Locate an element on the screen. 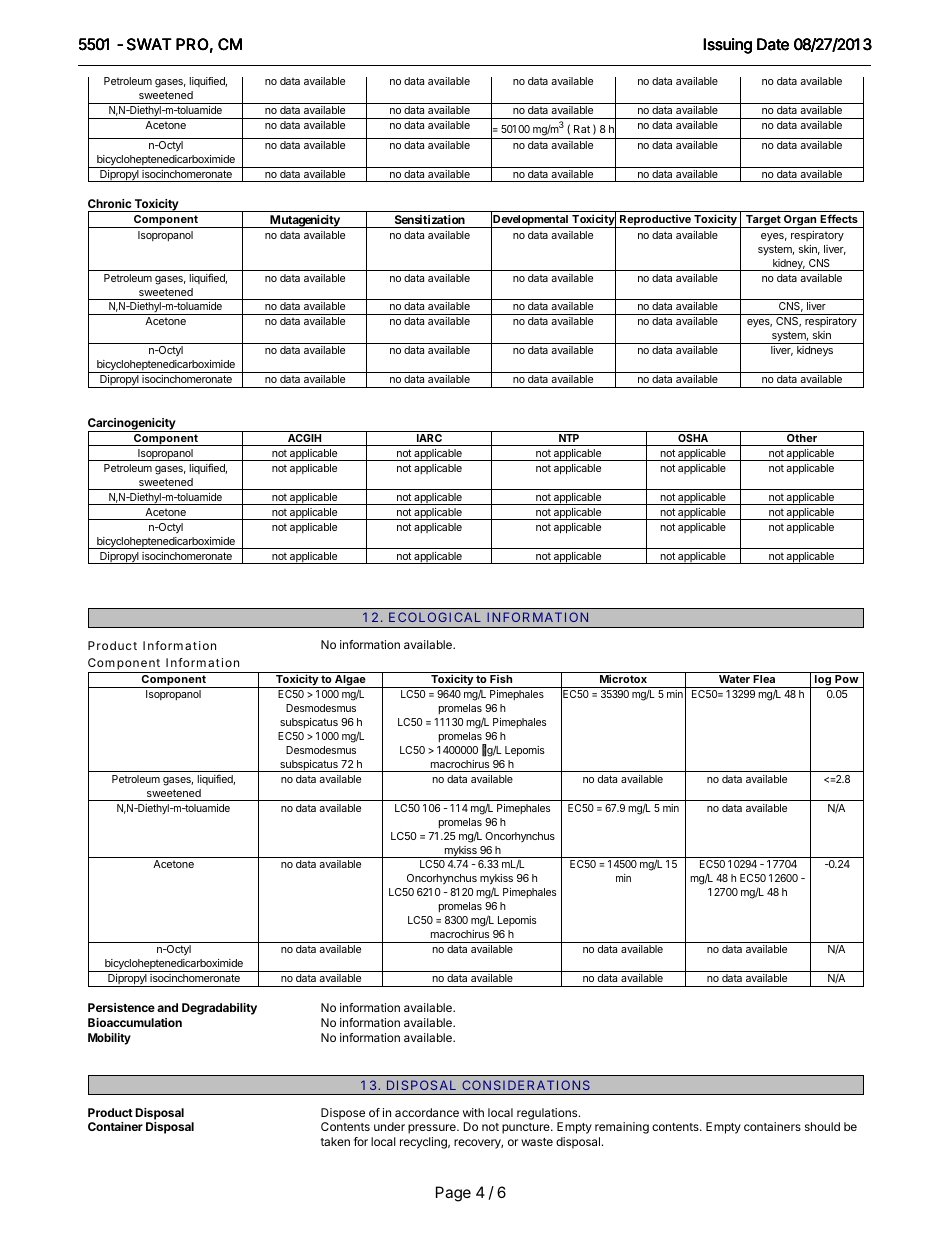 The width and height of the screenshot is (952, 1233). Target is located at coordinates (763, 221).
